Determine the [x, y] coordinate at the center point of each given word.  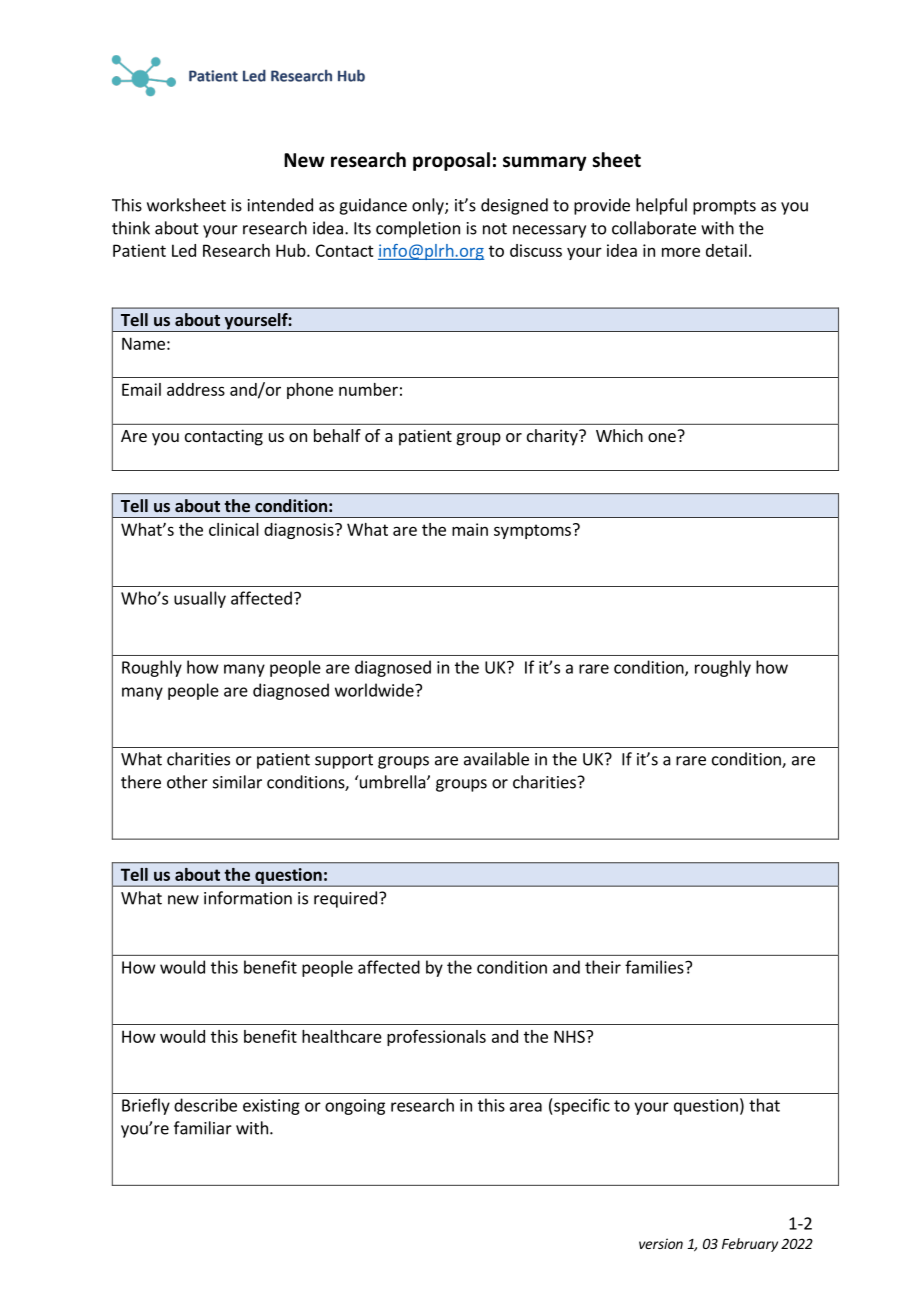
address [196, 389]
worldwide [375, 690]
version [661, 1243]
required [345, 899]
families [655, 967]
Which [619, 435]
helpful [661, 206]
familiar [203, 1128]
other [187, 782]
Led [184, 250]
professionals [436, 1038]
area [526, 1107]
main [470, 529]
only [429, 206]
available [496, 759]
